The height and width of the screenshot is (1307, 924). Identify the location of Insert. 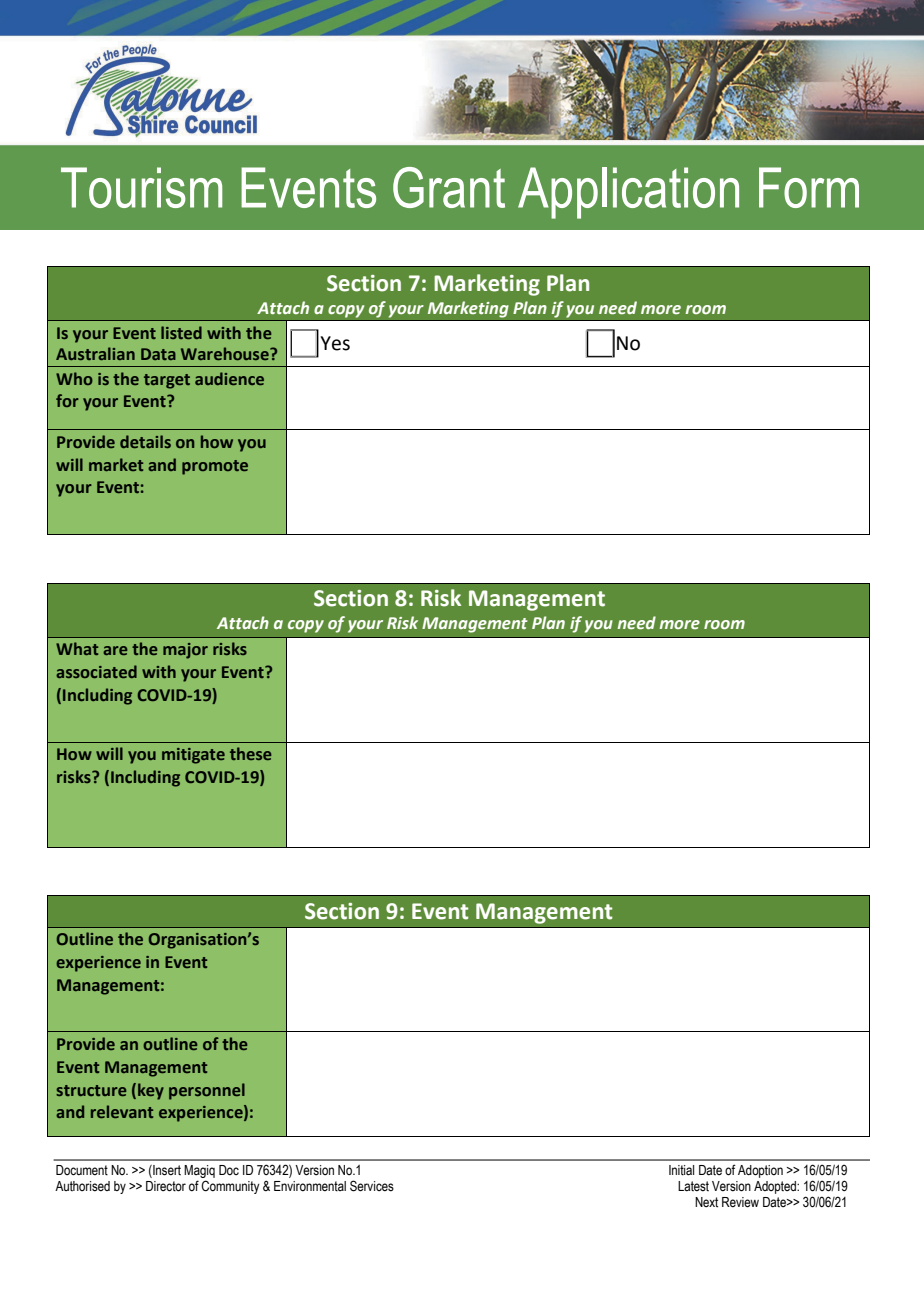
(166, 1171).
